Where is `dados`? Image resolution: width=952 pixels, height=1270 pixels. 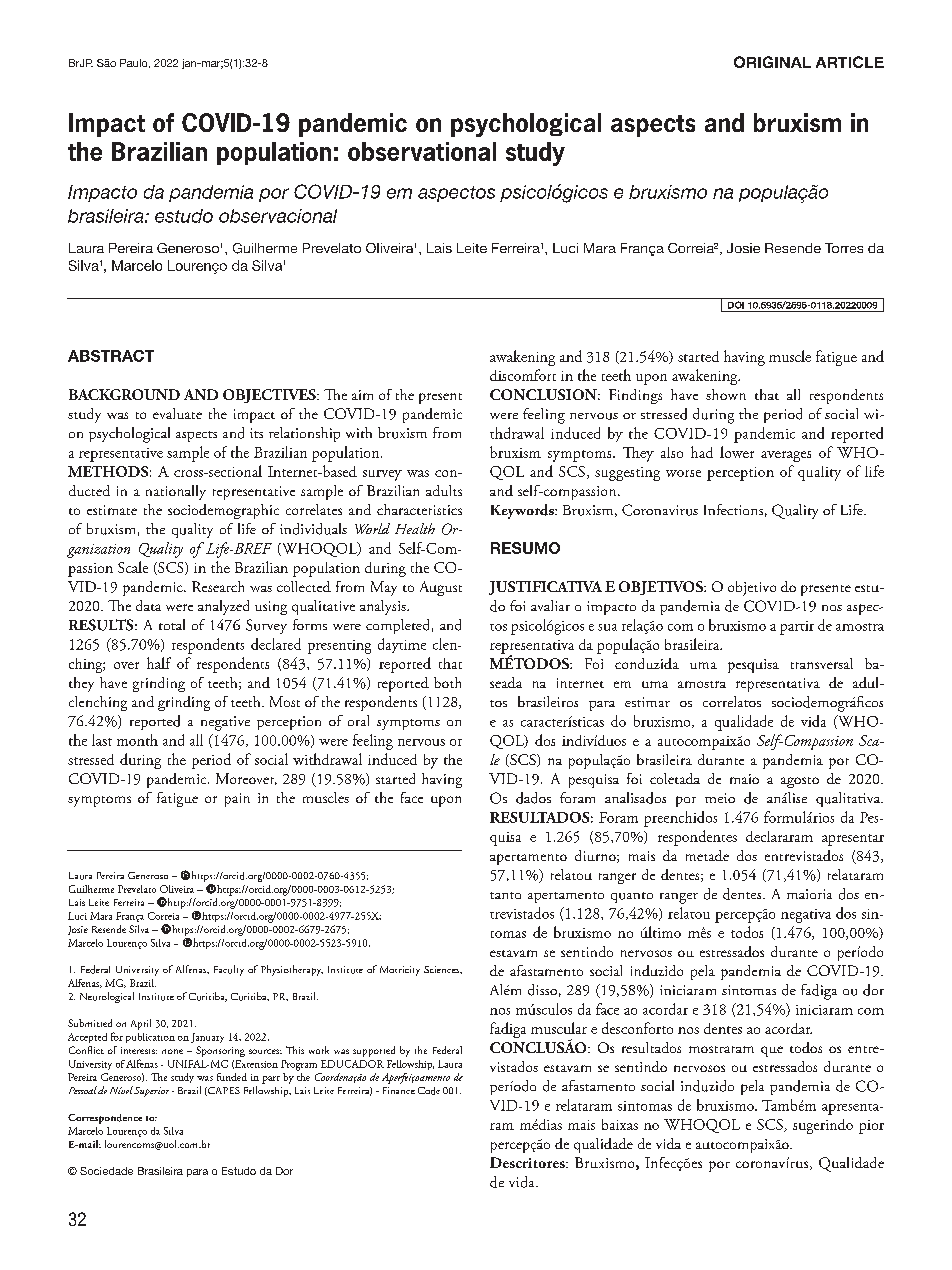
dados is located at coordinates (533, 798).
